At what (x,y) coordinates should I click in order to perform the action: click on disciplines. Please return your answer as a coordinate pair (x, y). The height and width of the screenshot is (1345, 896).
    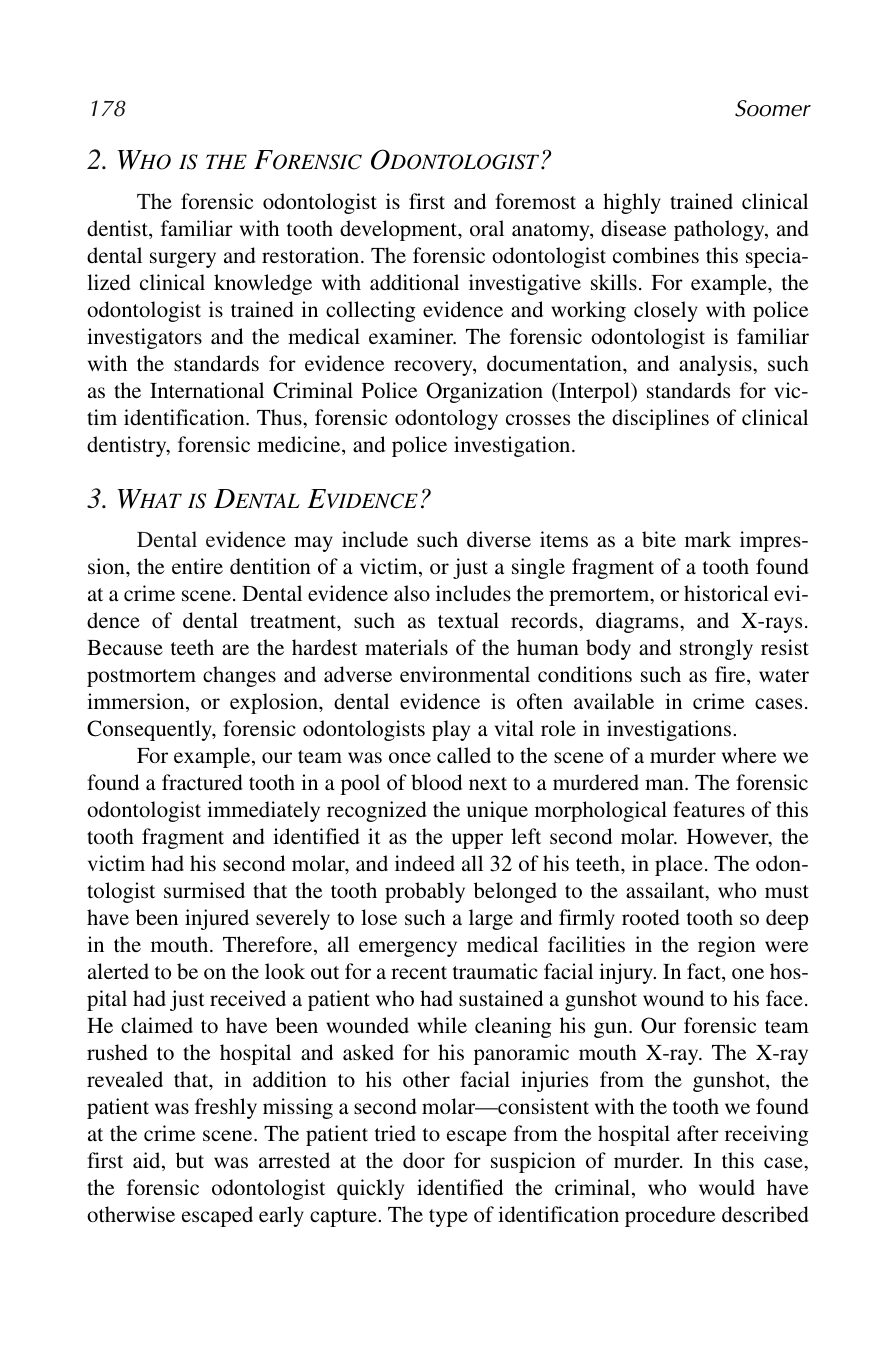
    Looking at the image, I should click on (660, 419).
